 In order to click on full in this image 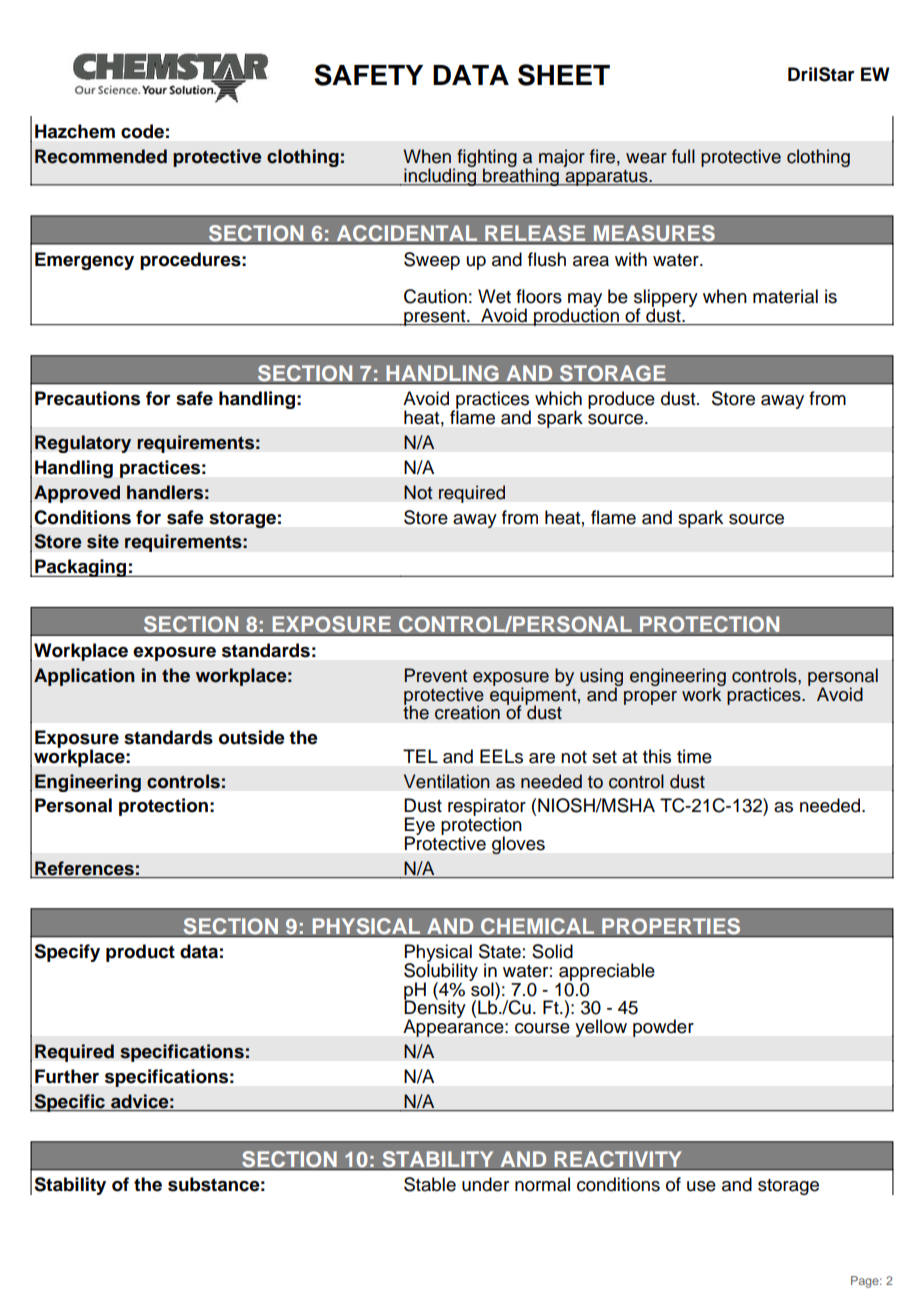, I will do `click(683, 156)`.
